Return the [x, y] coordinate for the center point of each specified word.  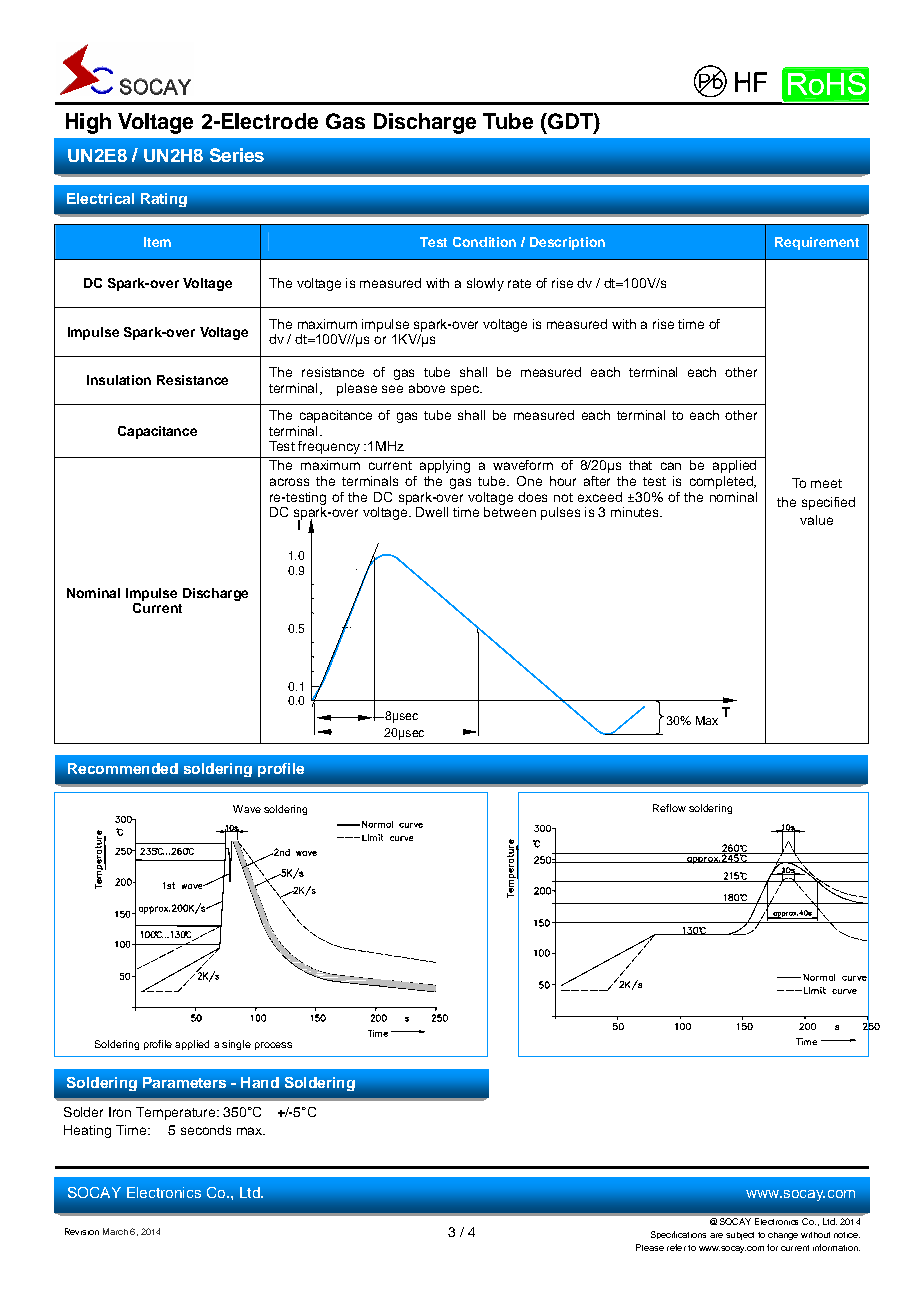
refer [676, 1247]
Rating [164, 200]
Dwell [432, 512]
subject [740, 1236]
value [816, 520]
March [115, 1231]
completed [722, 482]
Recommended [123, 768]
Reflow [669, 808]
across [289, 482]
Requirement [817, 243]
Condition [484, 242]
